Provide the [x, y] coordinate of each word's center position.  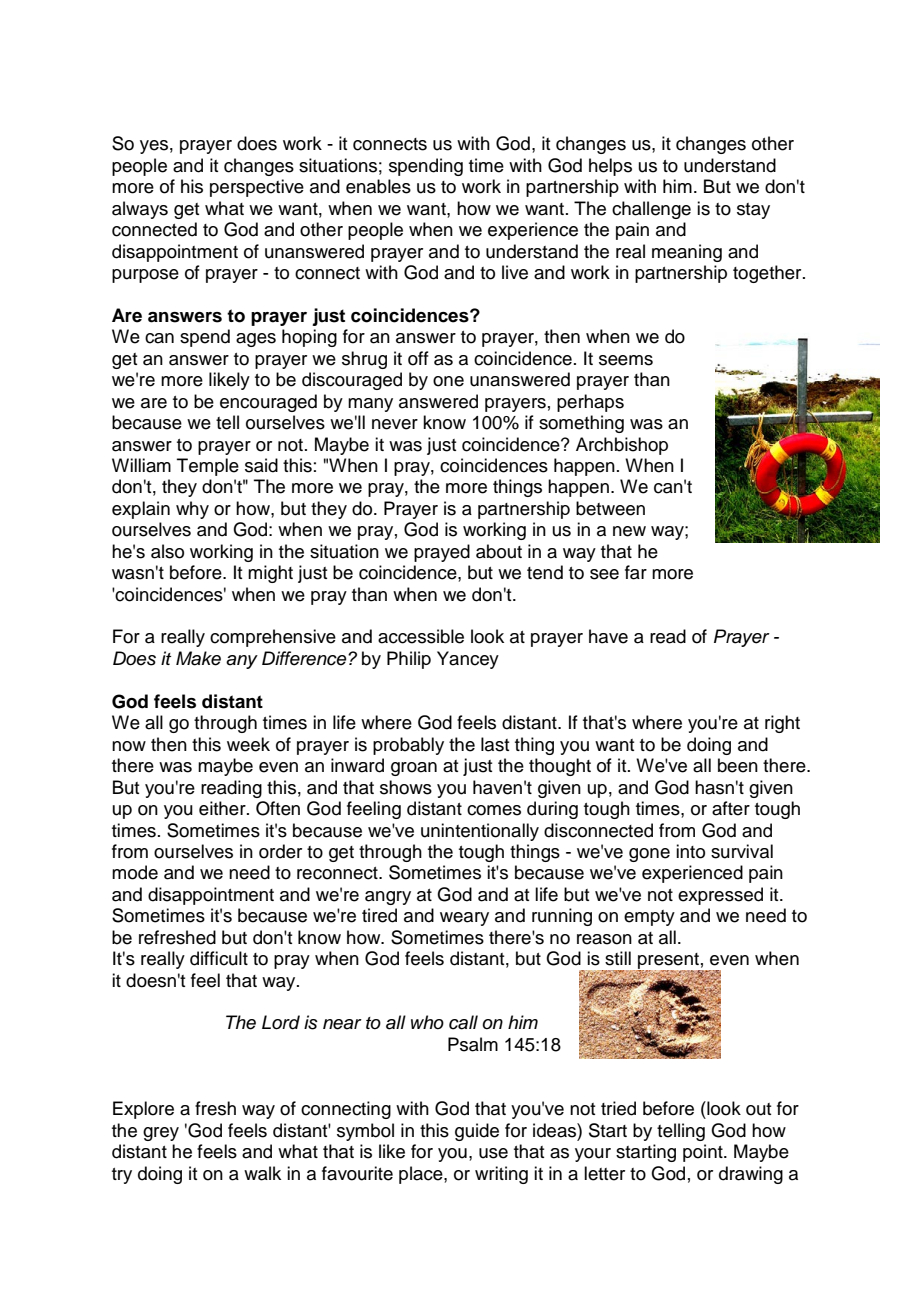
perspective [257, 188]
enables [378, 186]
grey [161, 1134]
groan [414, 769]
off [418, 358]
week [248, 744]
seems [626, 360]
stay [753, 211]
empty [649, 918]
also [167, 551]
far [636, 572]
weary [464, 919]
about [499, 551]
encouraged [268, 403]
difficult [219, 958]
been [738, 765]
